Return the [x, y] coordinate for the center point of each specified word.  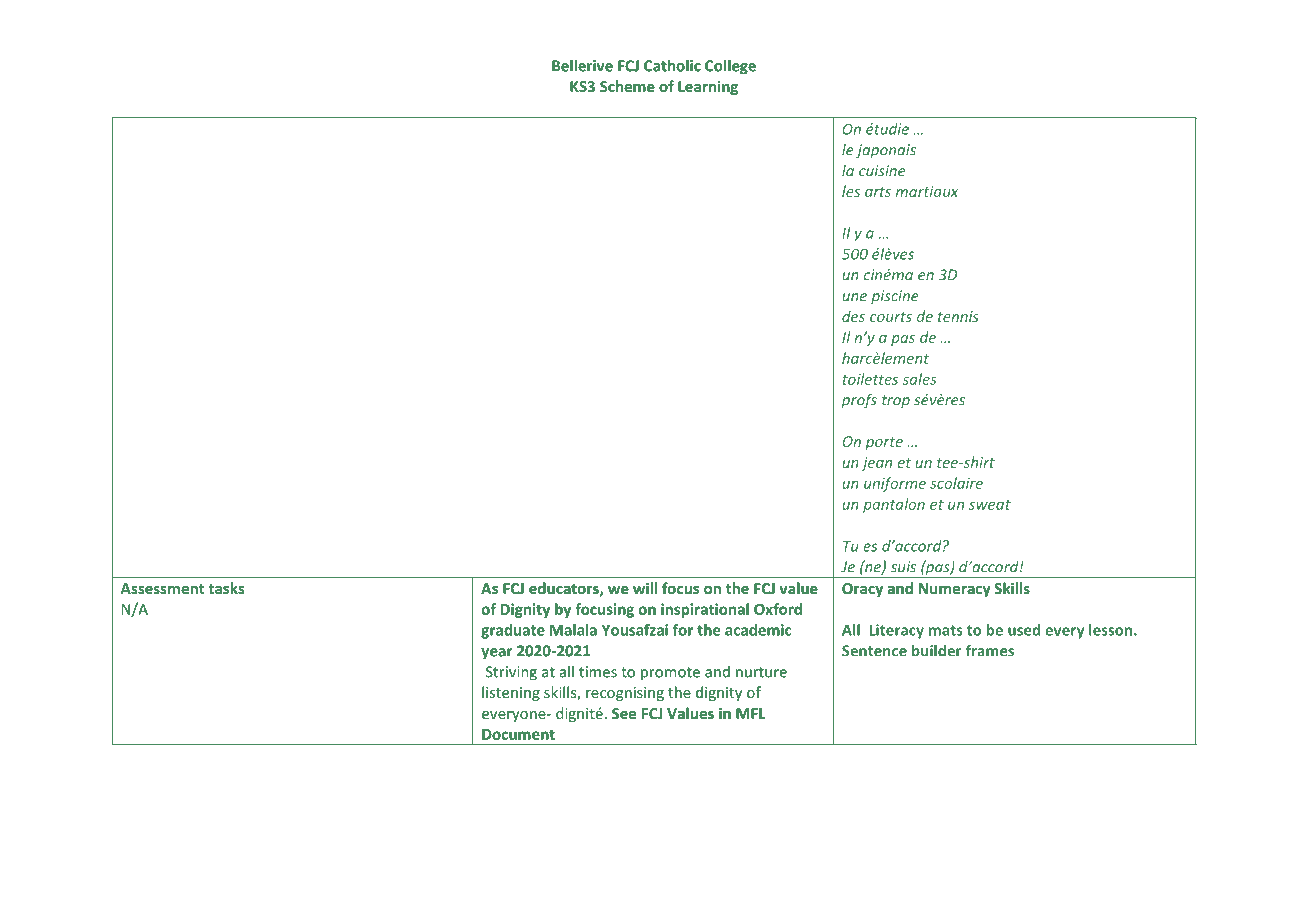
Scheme [627, 86]
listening [511, 693]
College [730, 67]
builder [936, 650]
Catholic [672, 65]
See [624, 713]
